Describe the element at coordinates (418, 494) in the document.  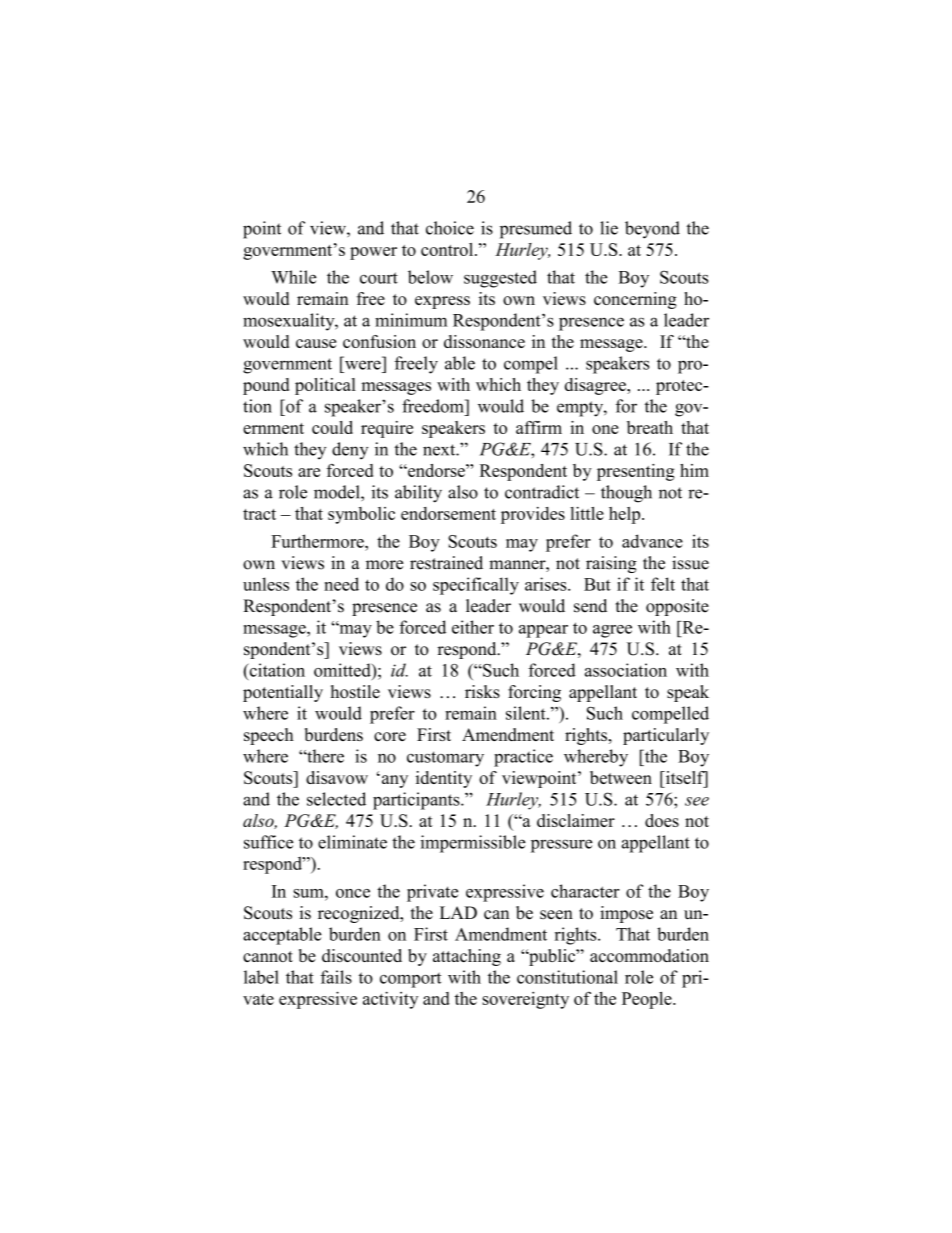
I see `ability` at that location.
